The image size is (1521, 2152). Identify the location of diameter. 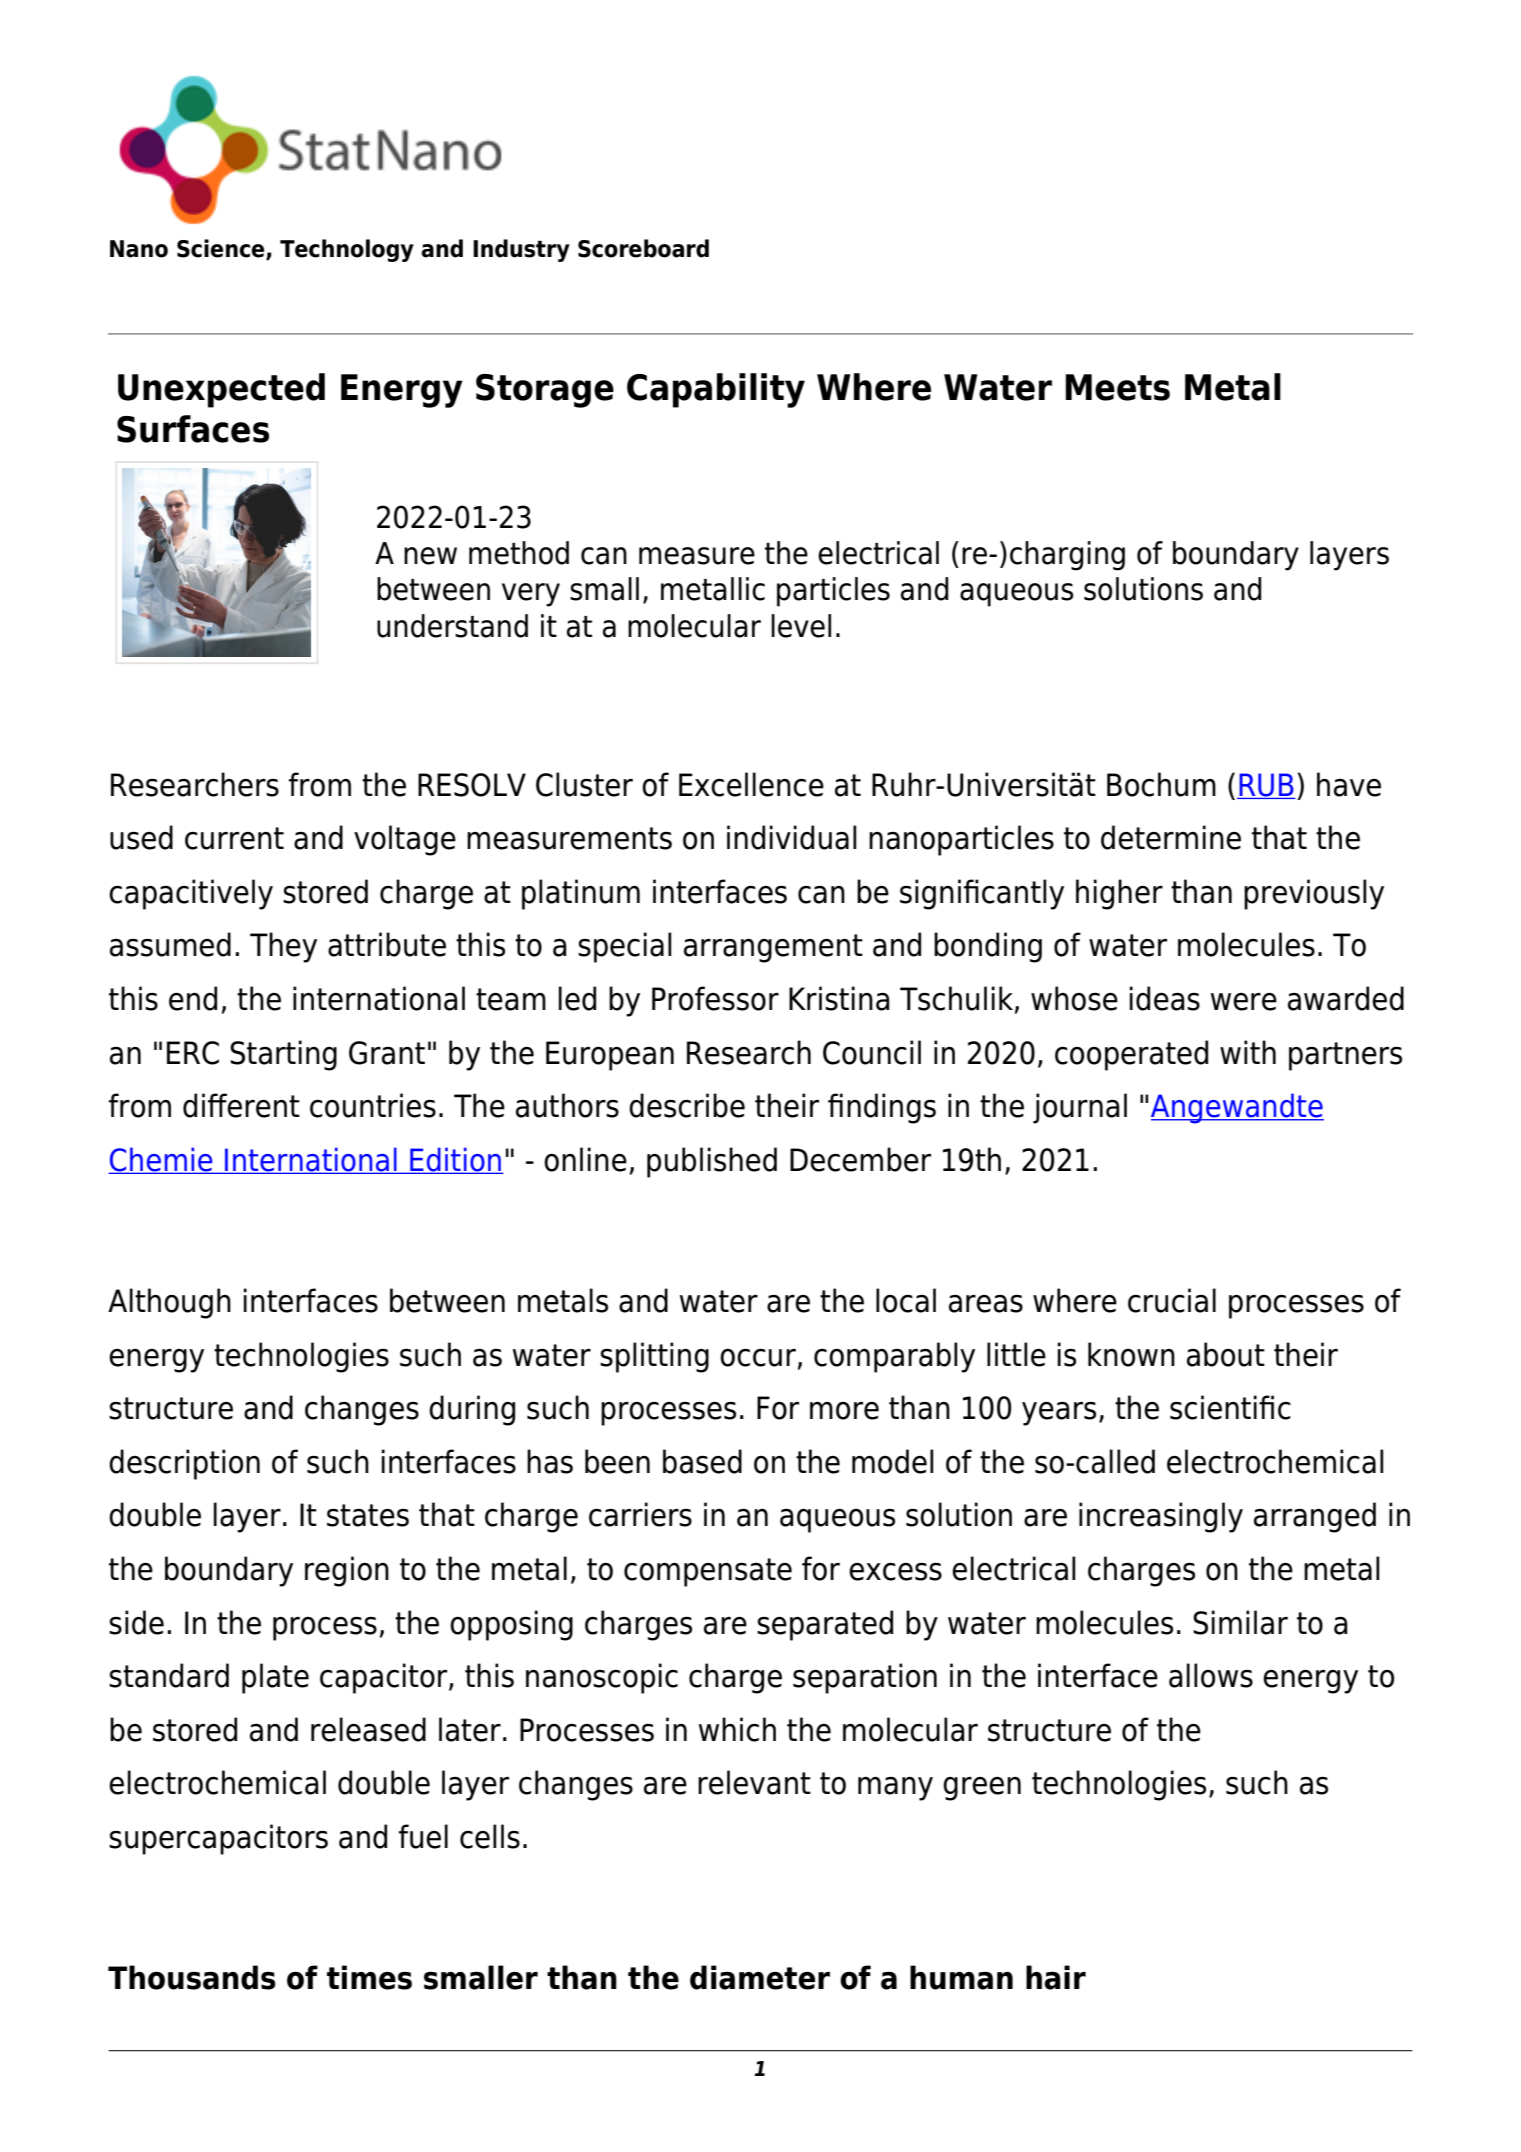
(760, 1977).
